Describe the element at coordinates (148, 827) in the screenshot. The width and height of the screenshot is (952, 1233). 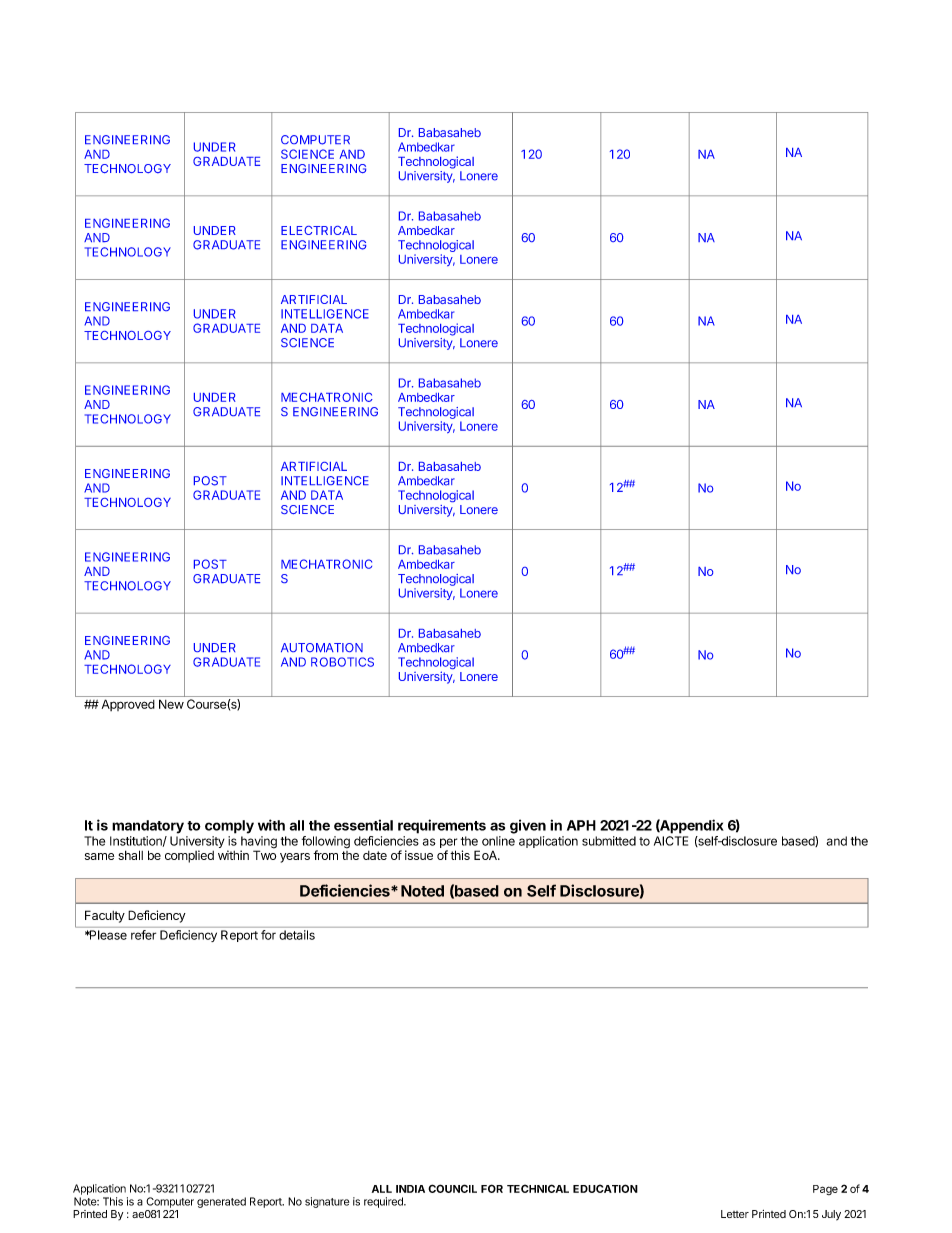
I see `mandatory` at that location.
